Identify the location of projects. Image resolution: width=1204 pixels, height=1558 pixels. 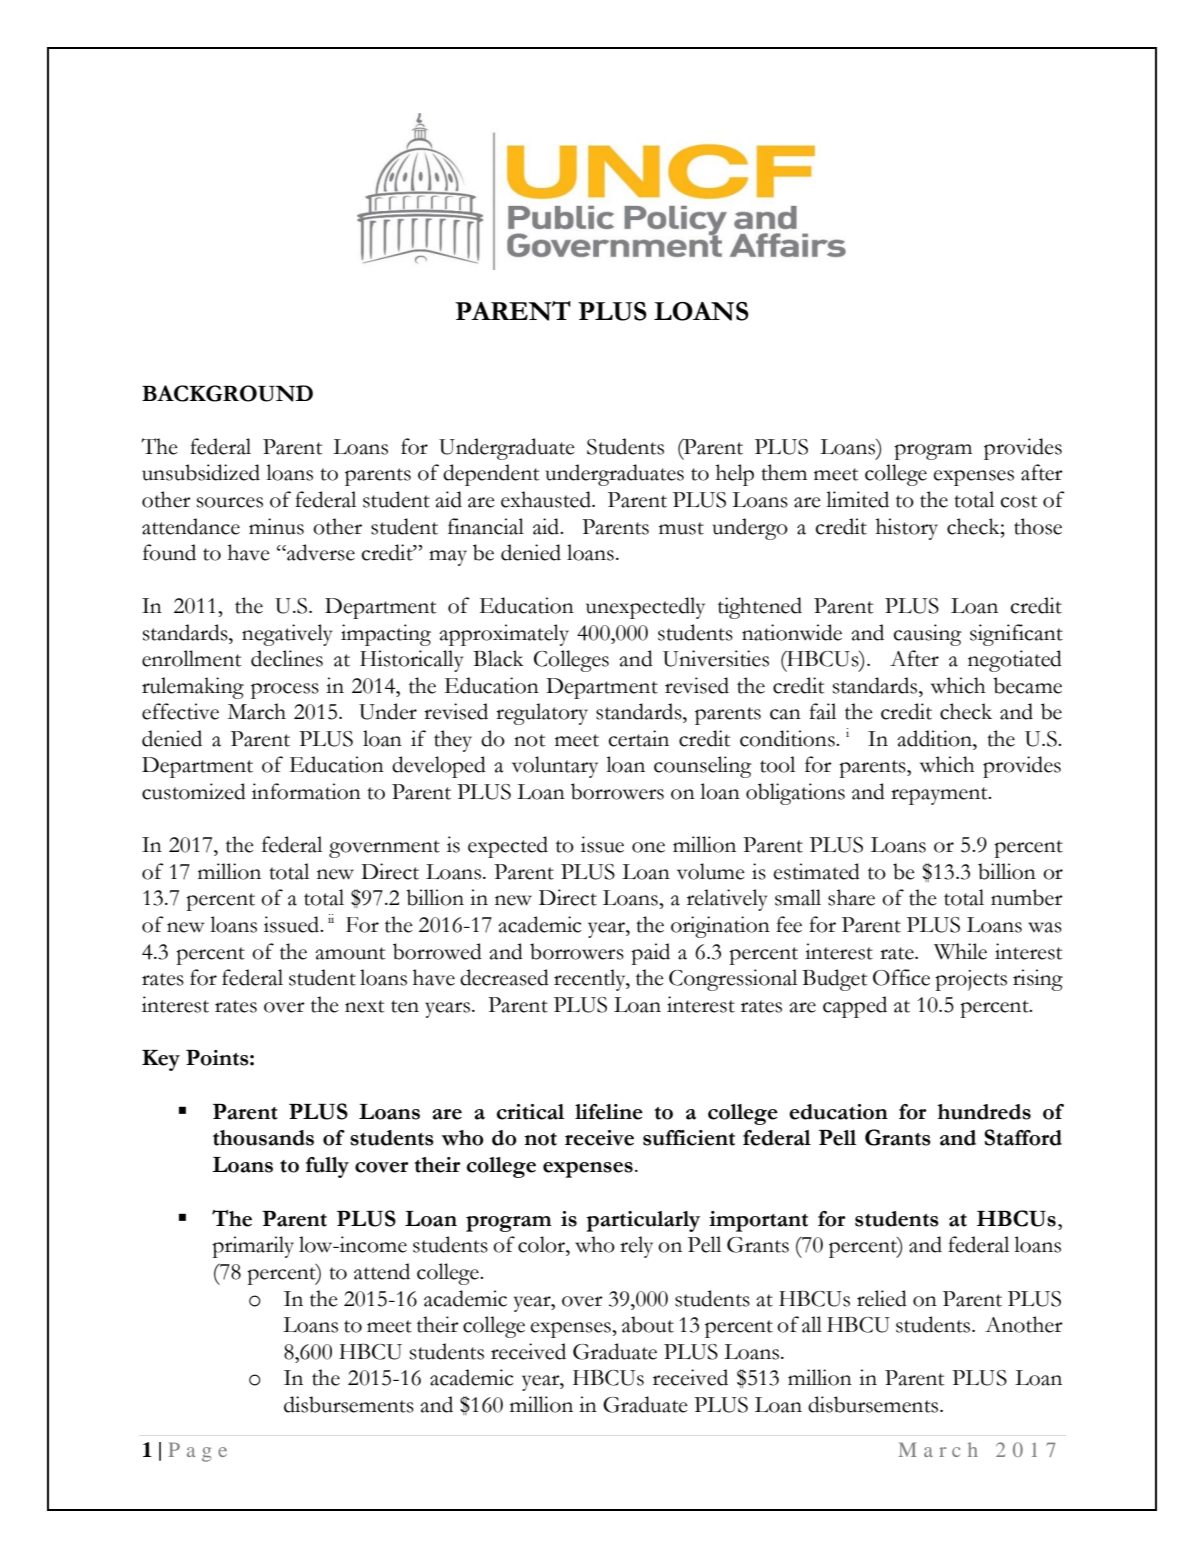
(971, 980).
